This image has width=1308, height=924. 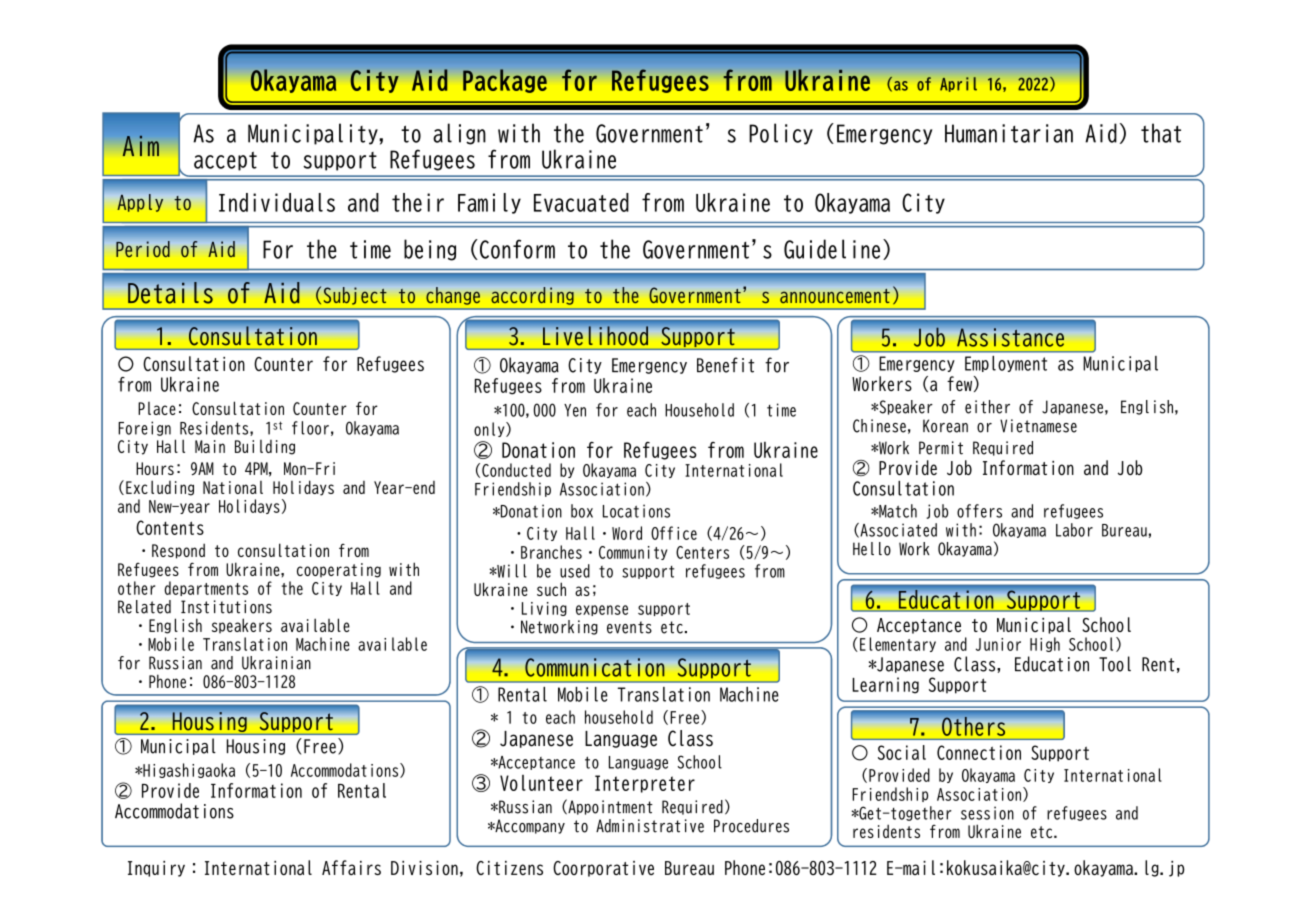 What do you see at coordinates (594, 667) in the image?
I see `Communication` at bounding box center [594, 667].
